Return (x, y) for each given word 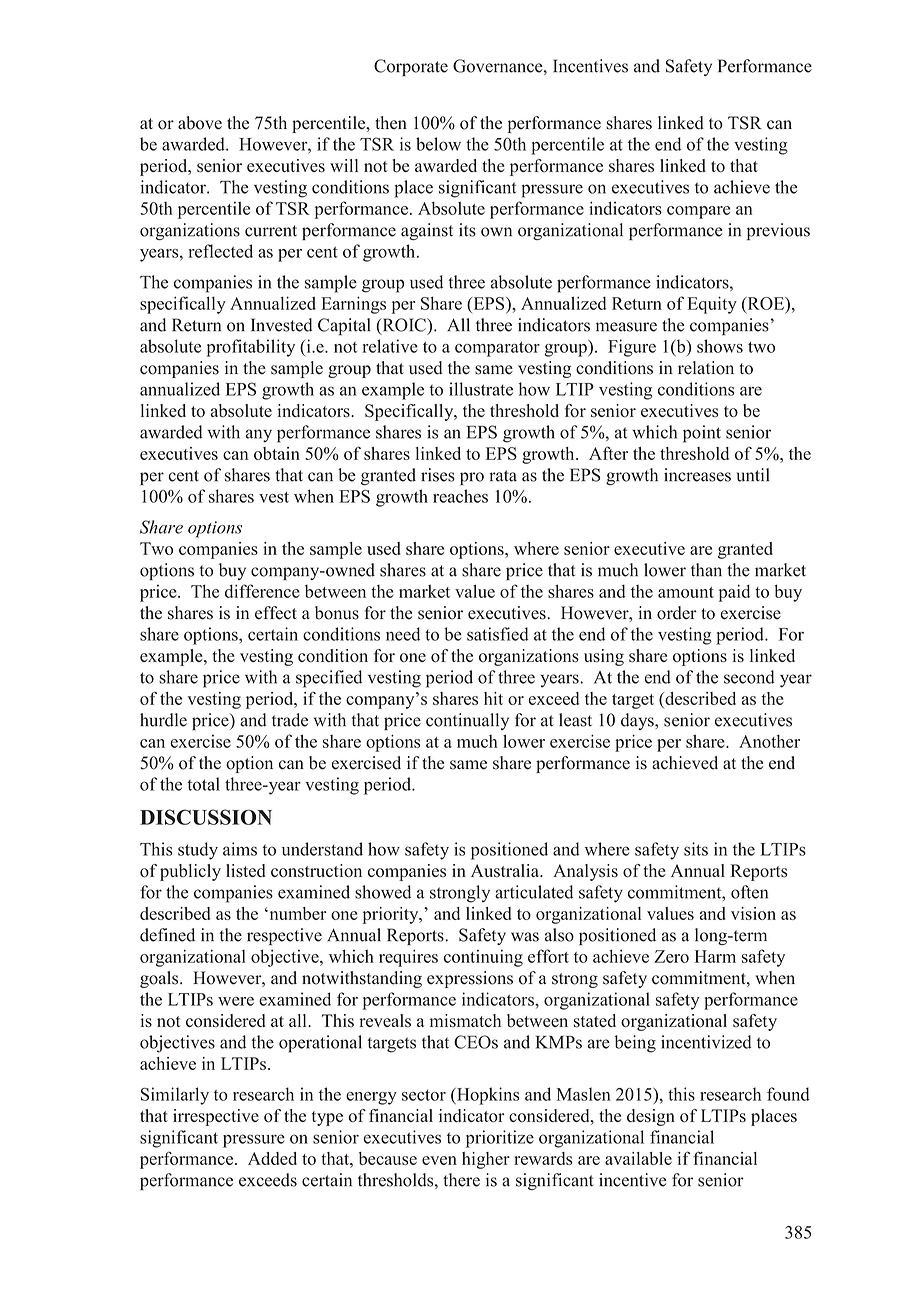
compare (698, 212)
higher (486, 1160)
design (651, 1117)
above (200, 123)
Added (272, 1158)
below (438, 144)
